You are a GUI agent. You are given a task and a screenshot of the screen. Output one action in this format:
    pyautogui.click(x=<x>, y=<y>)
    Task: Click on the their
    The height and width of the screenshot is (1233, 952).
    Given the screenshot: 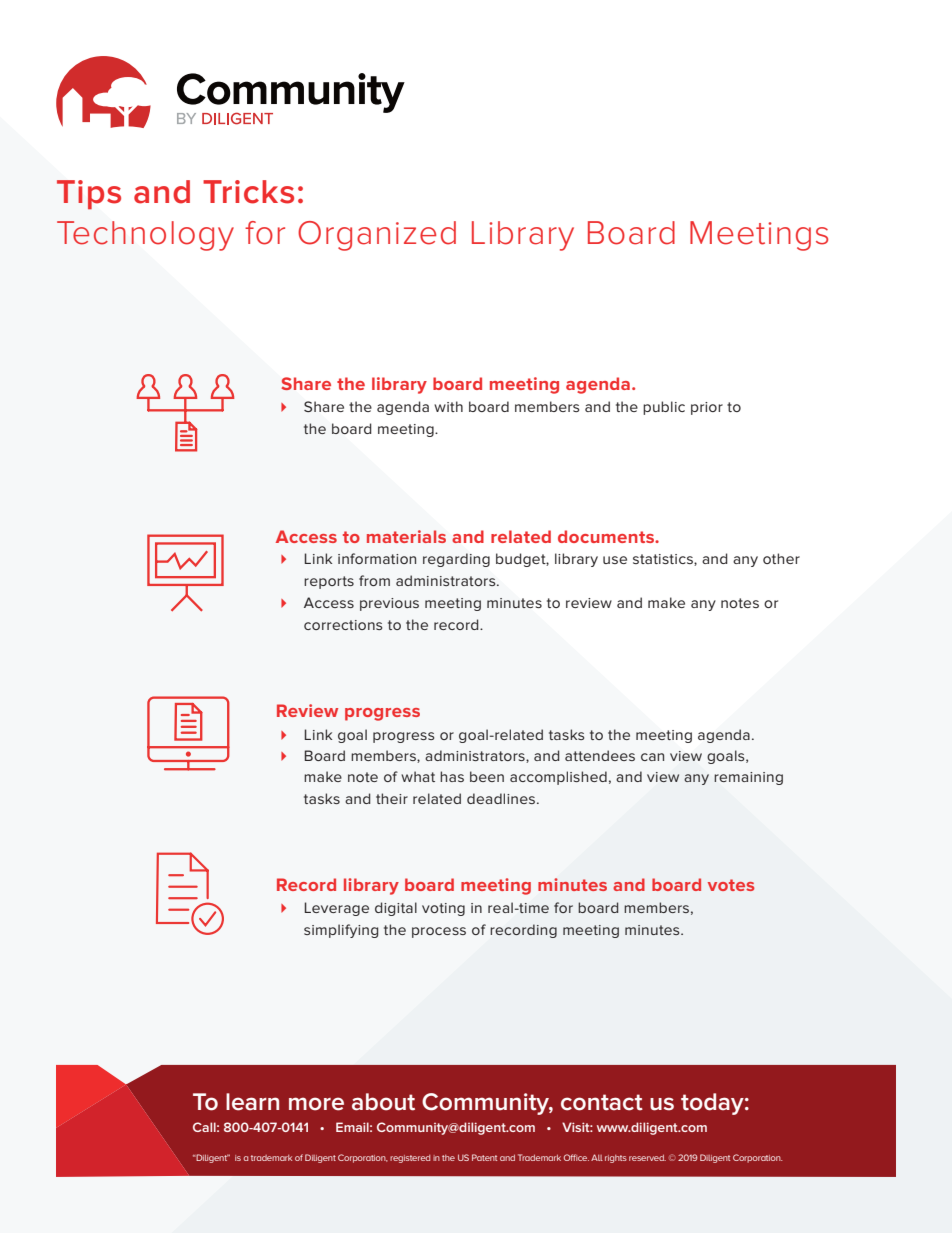 What is the action you would take?
    pyautogui.click(x=392, y=798)
